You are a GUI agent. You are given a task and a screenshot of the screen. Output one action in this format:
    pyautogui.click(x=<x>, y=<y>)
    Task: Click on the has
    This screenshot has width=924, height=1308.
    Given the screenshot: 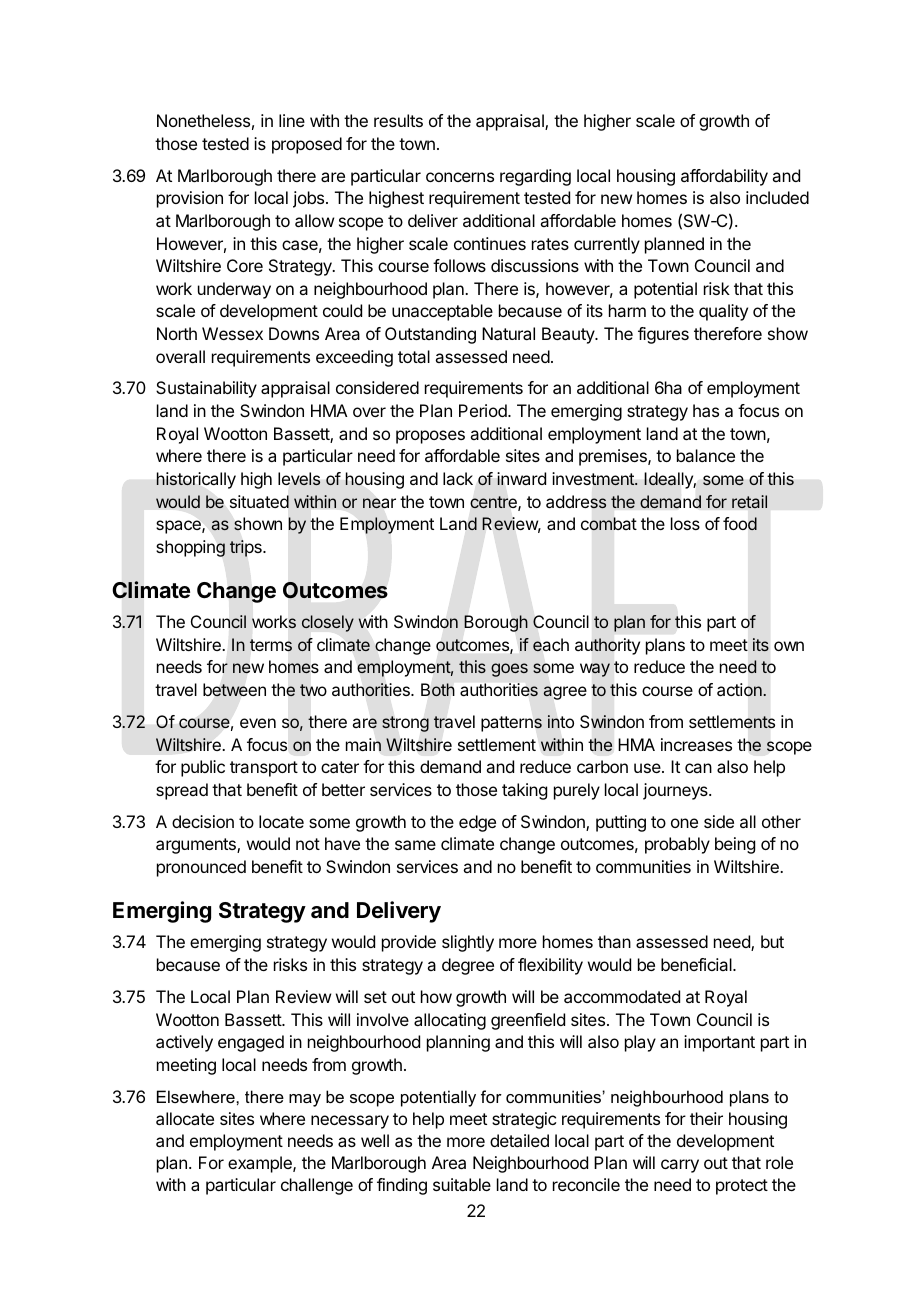 What is the action you would take?
    pyautogui.click(x=706, y=410)
